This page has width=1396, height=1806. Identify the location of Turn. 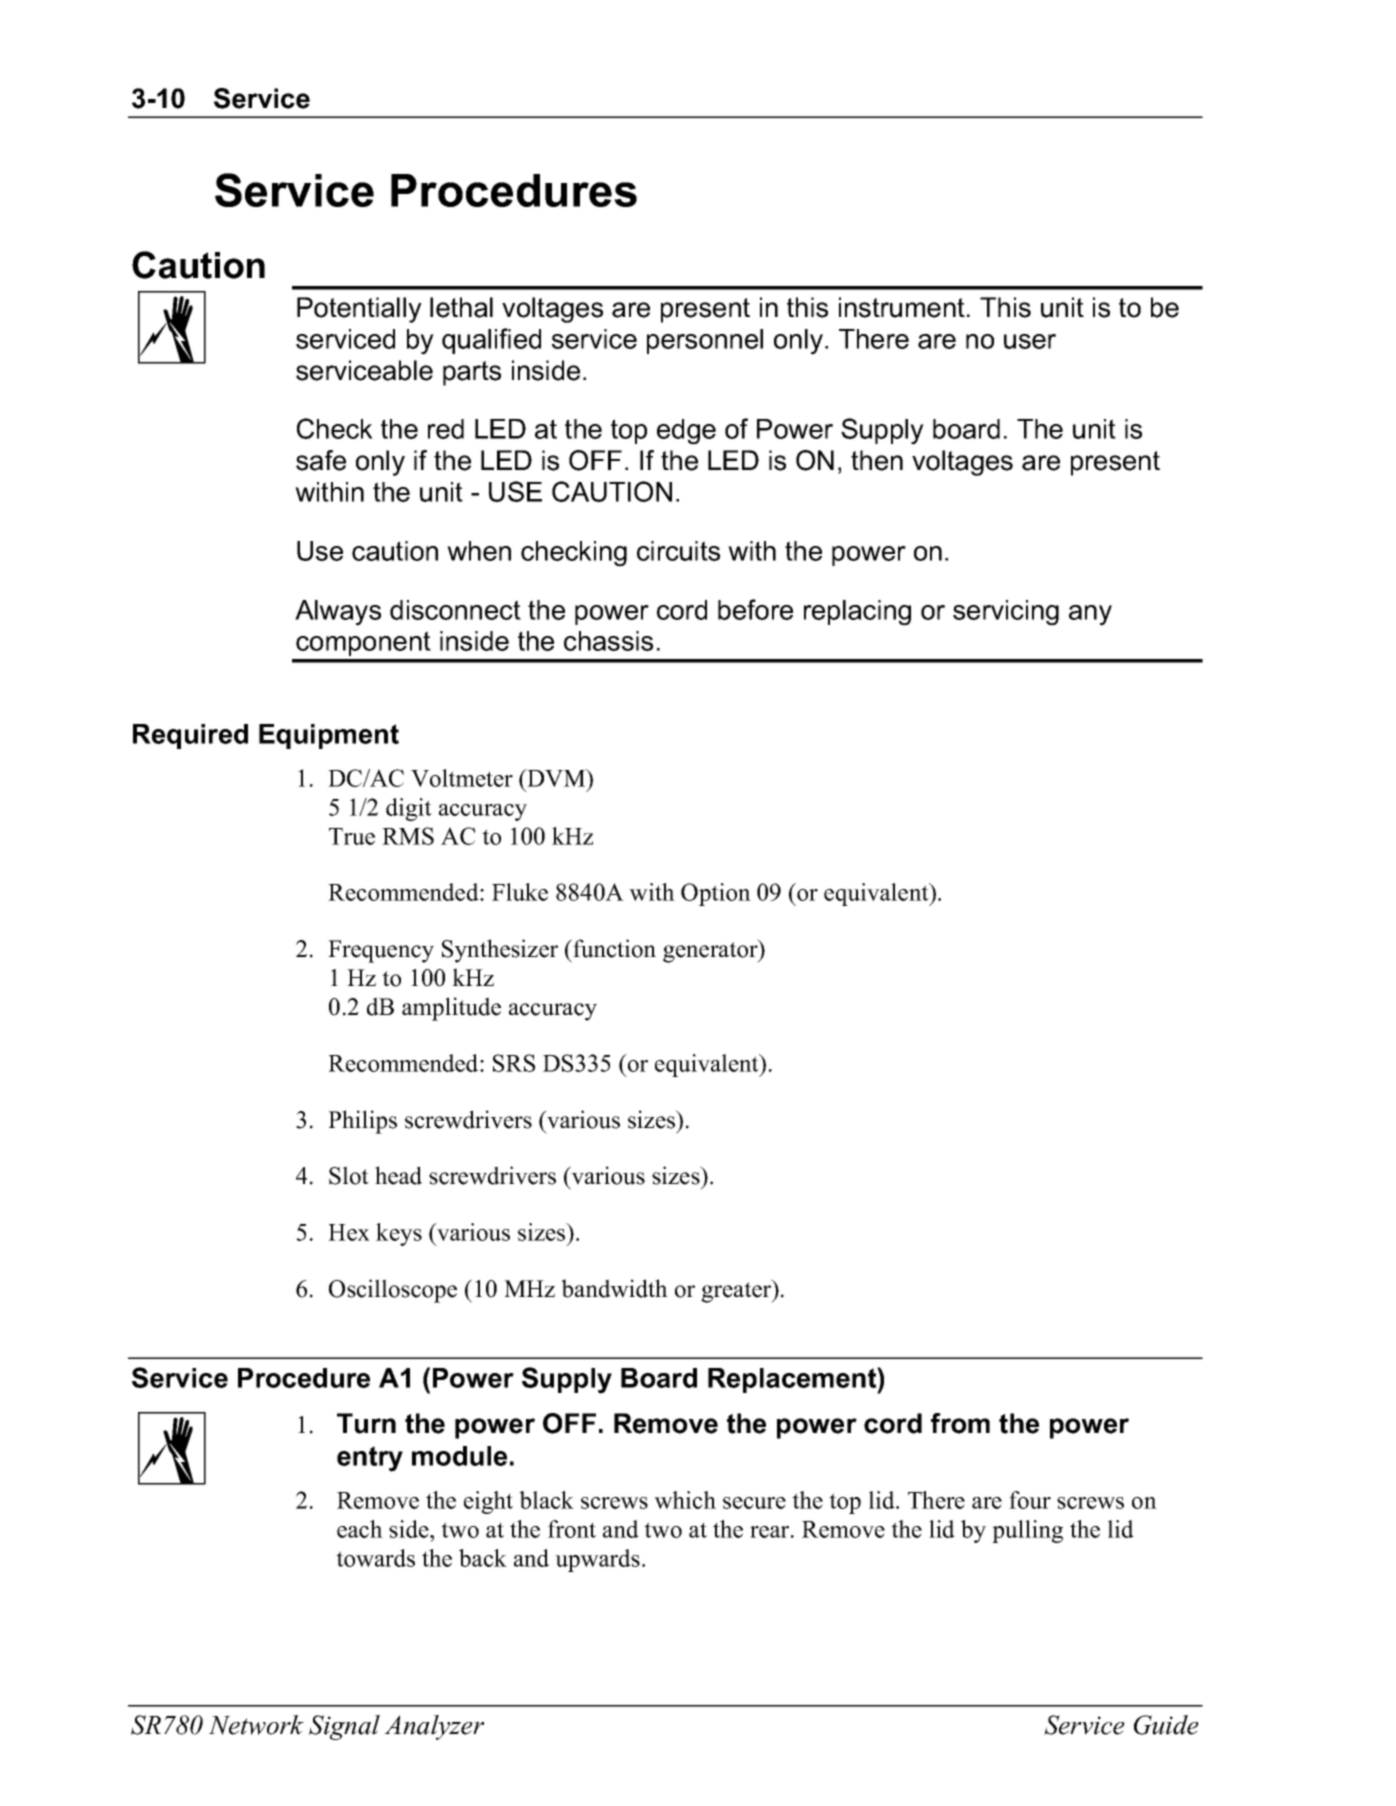
(366, 1423).
